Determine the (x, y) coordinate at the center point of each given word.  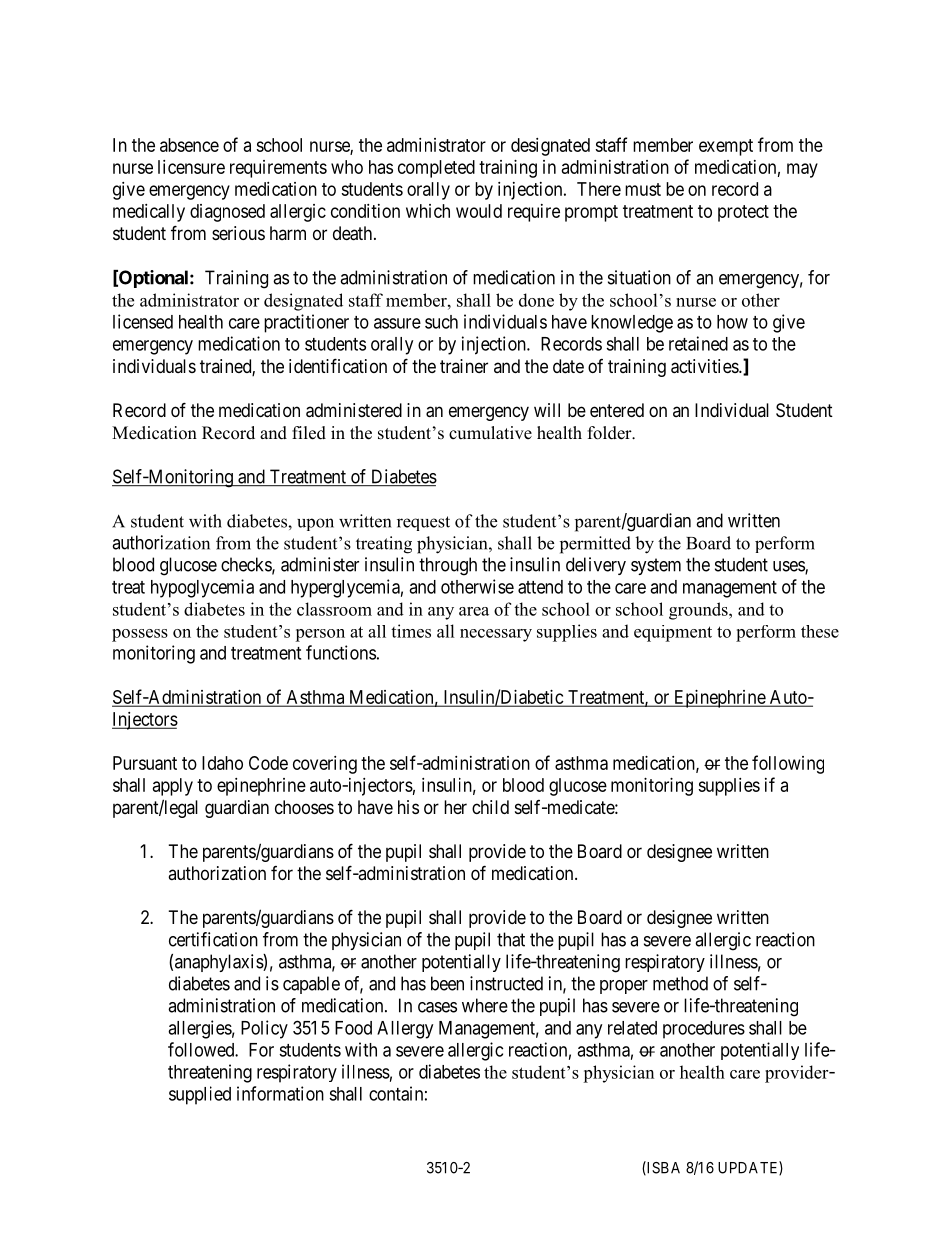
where (485, 1005)
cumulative (490, 433)
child (490, 807)
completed (436, 169)
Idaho (222, 763)
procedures (704, 1030)
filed (309, 433)
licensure (191, 167)
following (788, 764)
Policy (264, 1029)
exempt (726, 147)
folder (611, 433)
